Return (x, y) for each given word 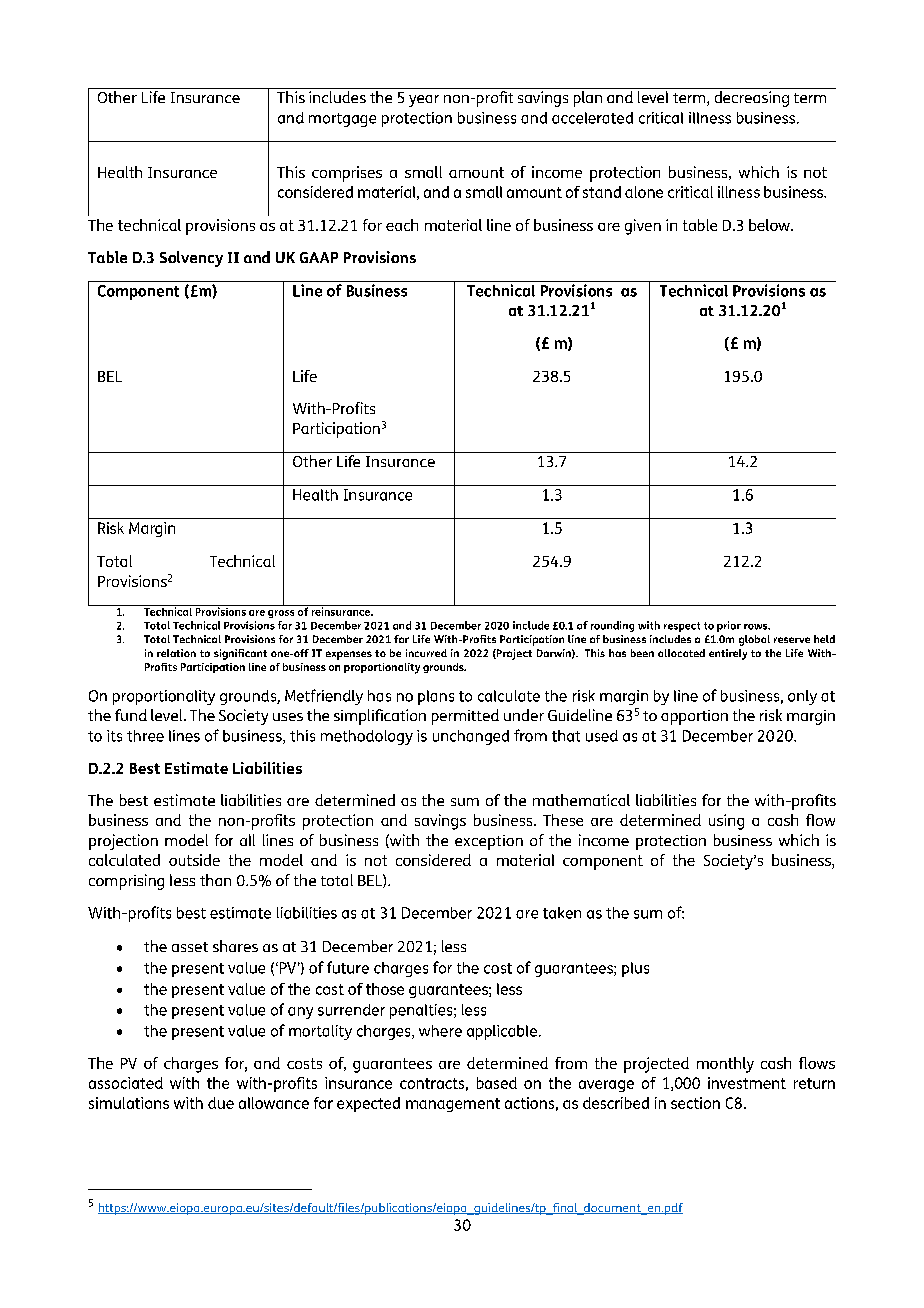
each (402, 225)
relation (176, 653)
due (221, 1103)
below (770, 225)
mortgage (342, 120)
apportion (694, 717)
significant (240, 654)
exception (489, 842)
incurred (426, 653)
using (726, 822)
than (215, 880)
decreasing (752, 99)
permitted (465, 717)
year (424, 101)
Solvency (191, 259)
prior (729, 626)
